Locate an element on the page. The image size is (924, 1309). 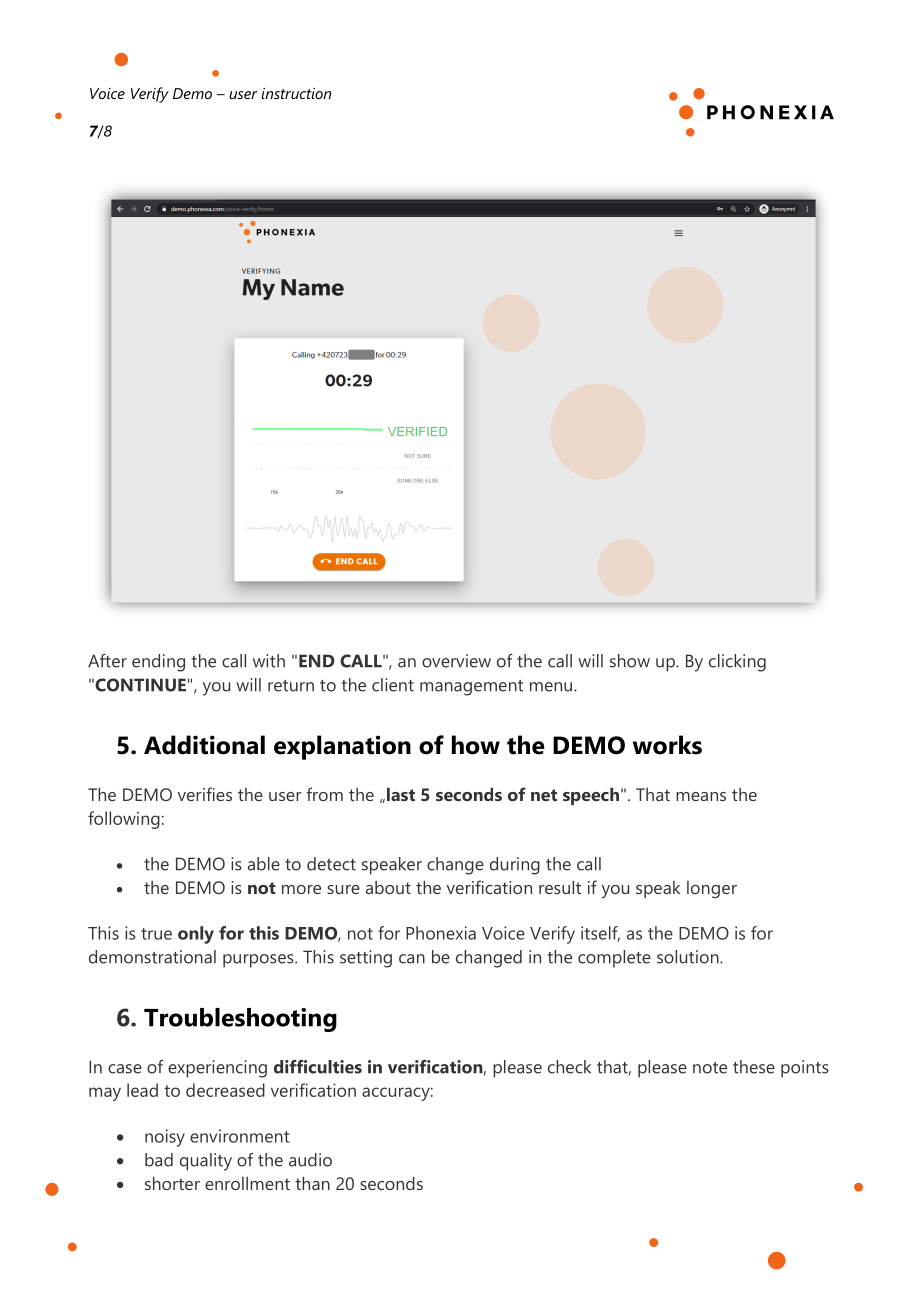
show is located at coordinates (630, 661).
